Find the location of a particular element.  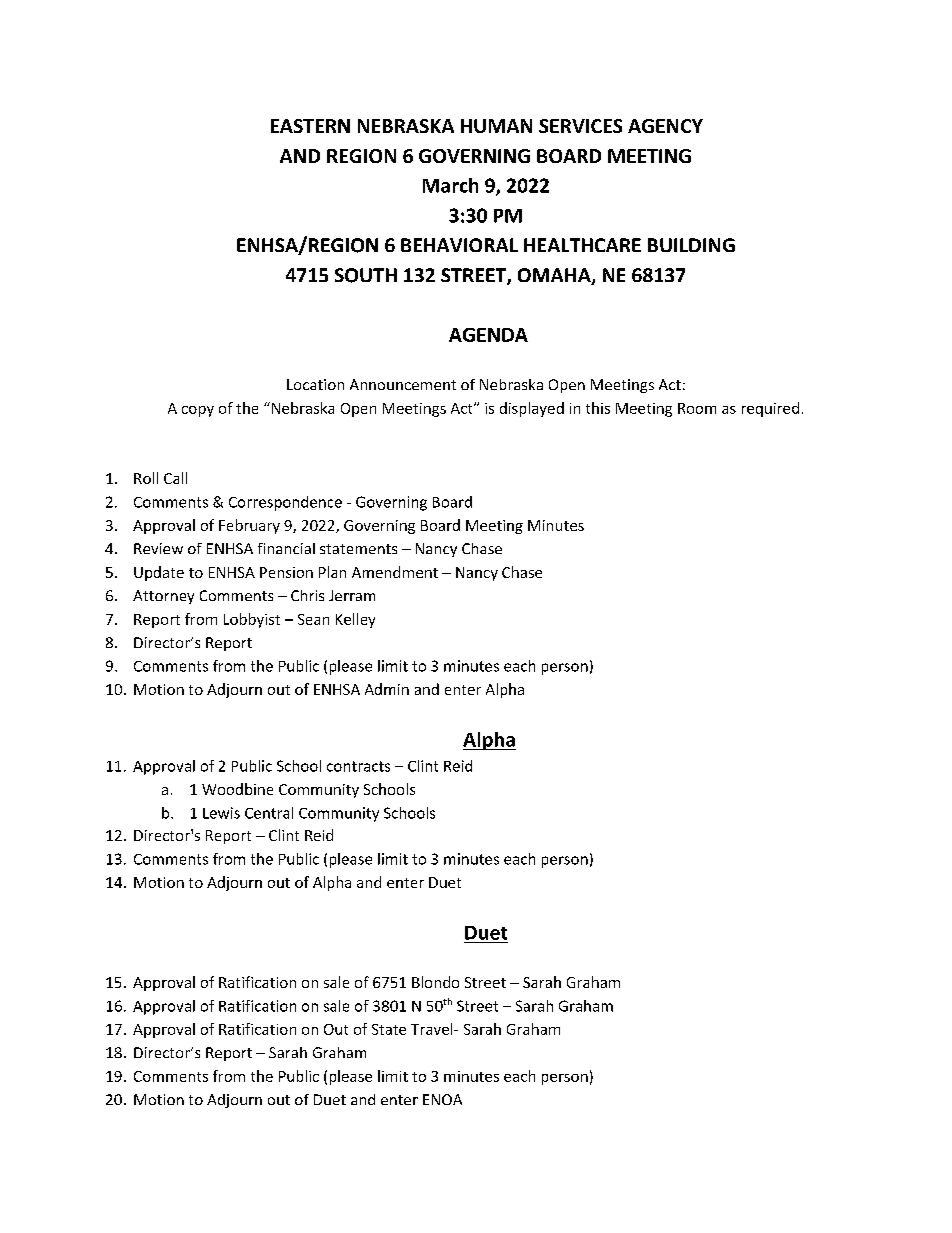

AGENCY is located at coordinates (665, 126).
